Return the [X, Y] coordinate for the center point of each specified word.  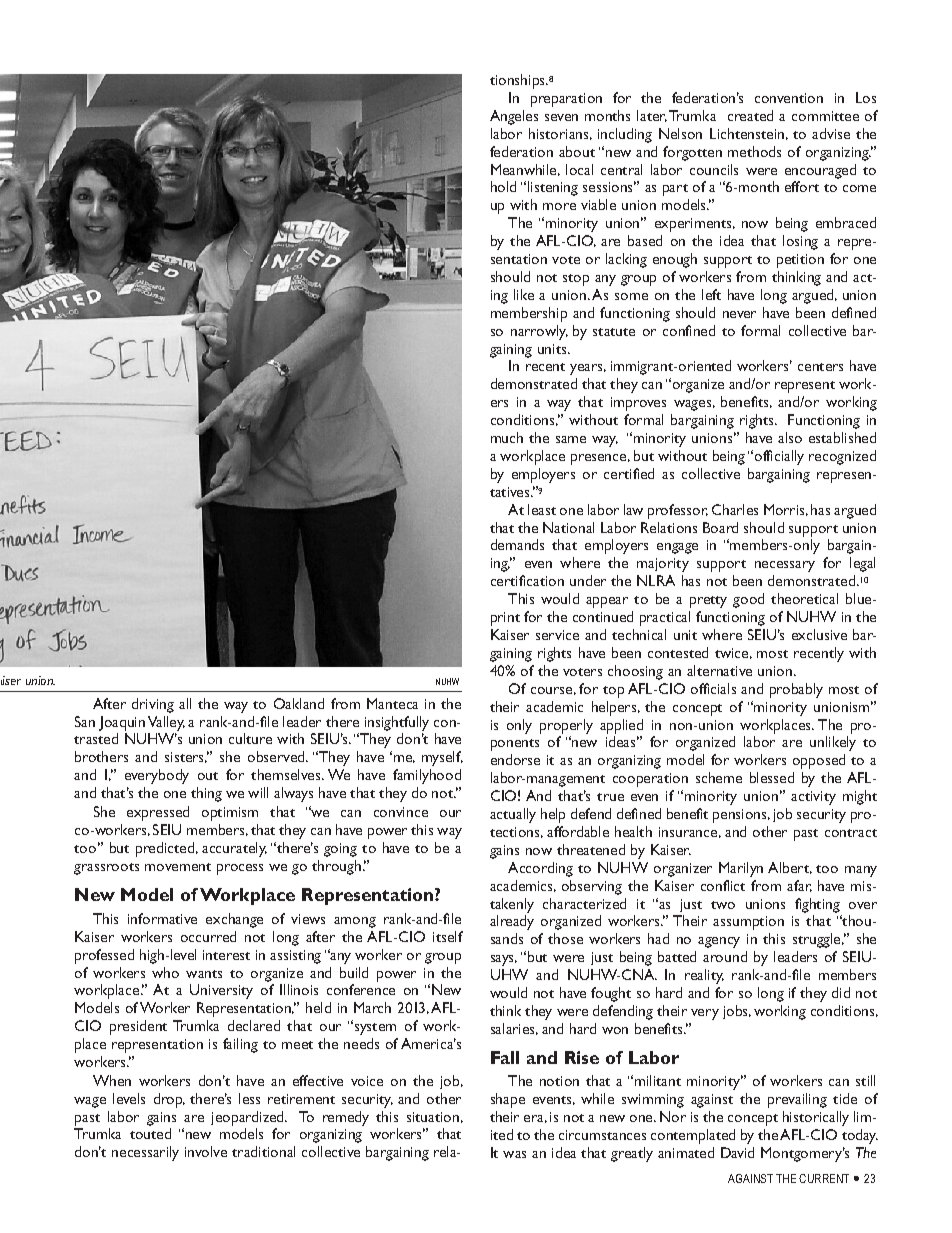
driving [153, 705]
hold [503, 186]
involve [206, 1151]
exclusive [819, 634]
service [557, 635]
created [750, 115]
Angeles [514, 117]
